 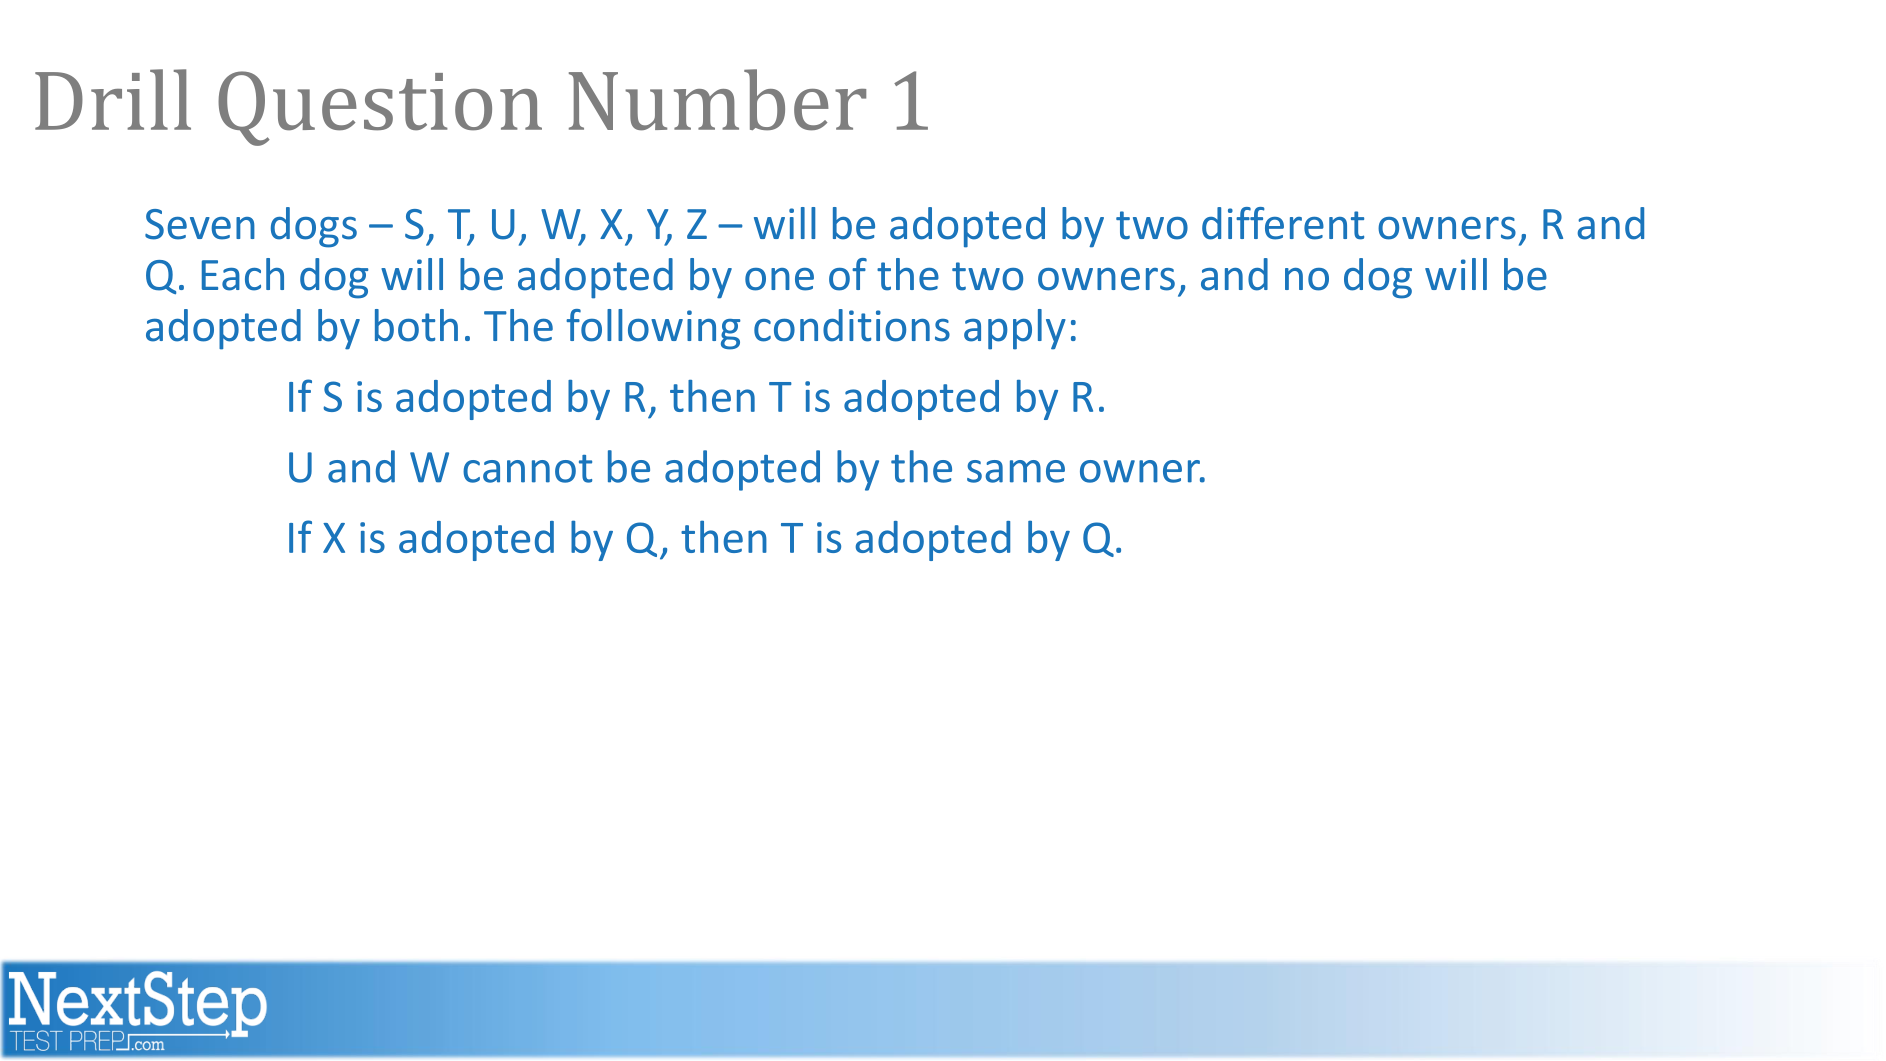 What do you see at coordinates (416, 325) in the image?
I see `both` at bounding box center [416, 325].
